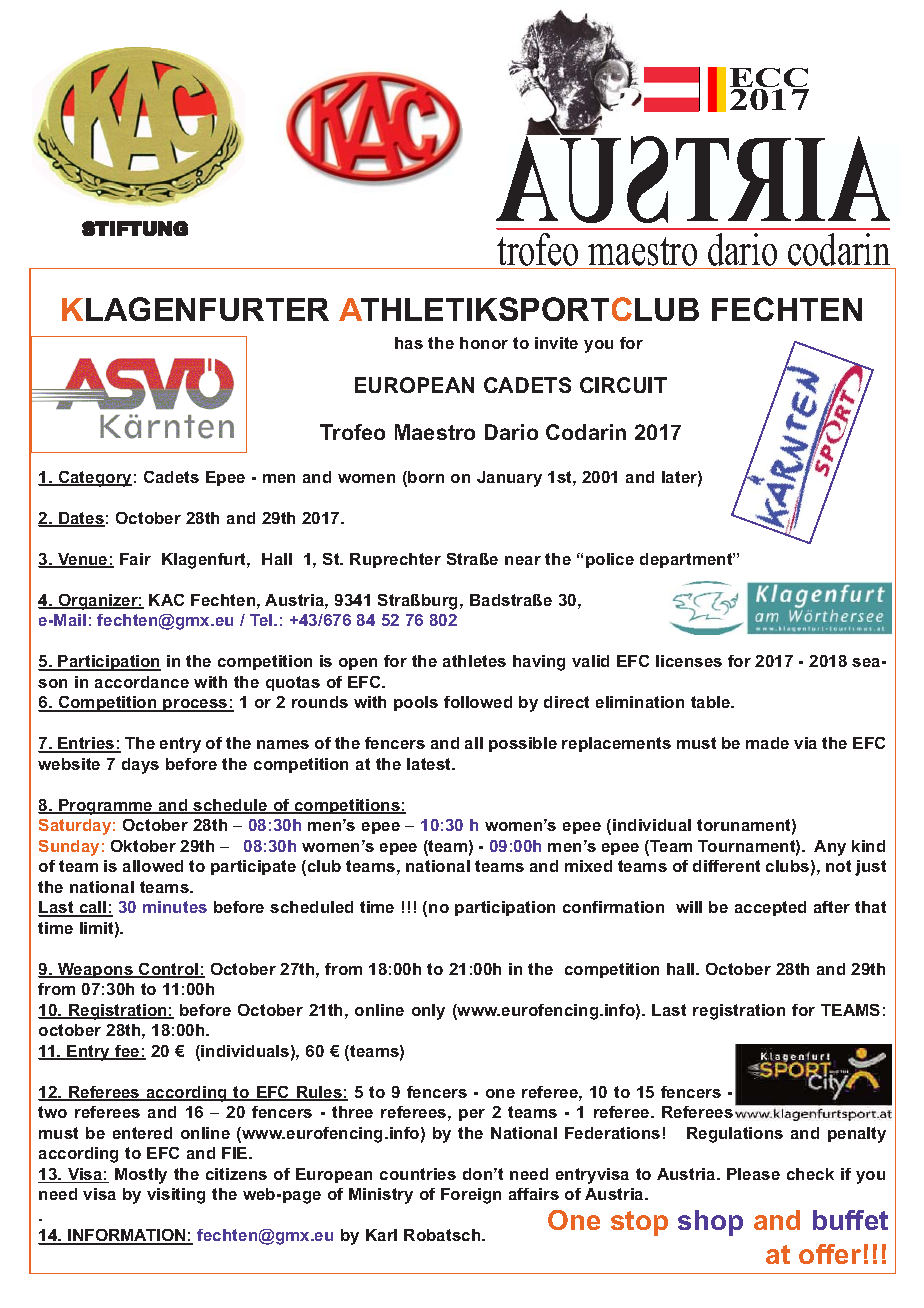  What do you see at coordinates (94, 479) in the screenshot?
I see `Category` at bounding box center [94, 479].
